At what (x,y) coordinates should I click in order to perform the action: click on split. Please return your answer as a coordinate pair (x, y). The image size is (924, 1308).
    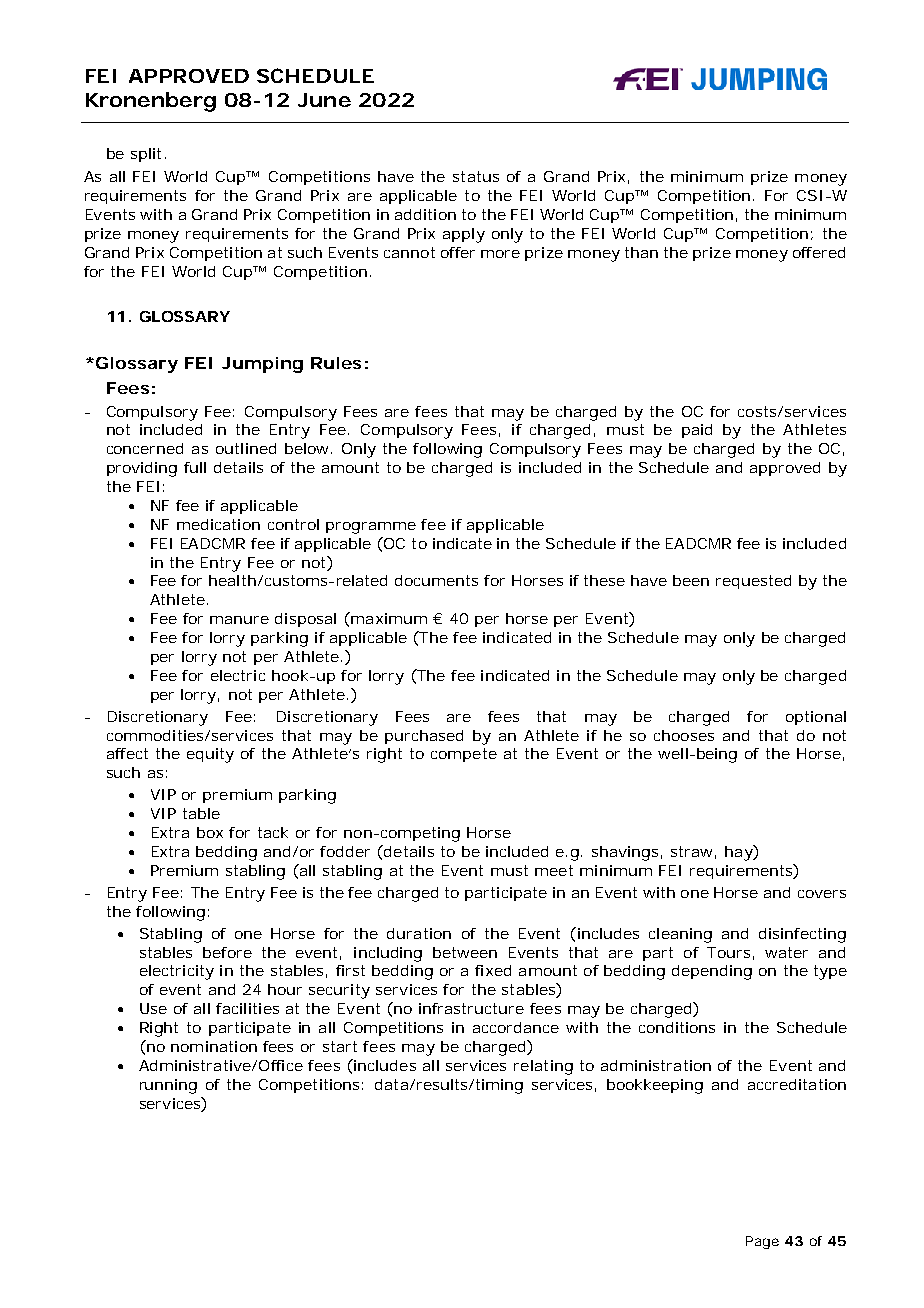
    Looking at the image, I should click on (146, 155).
